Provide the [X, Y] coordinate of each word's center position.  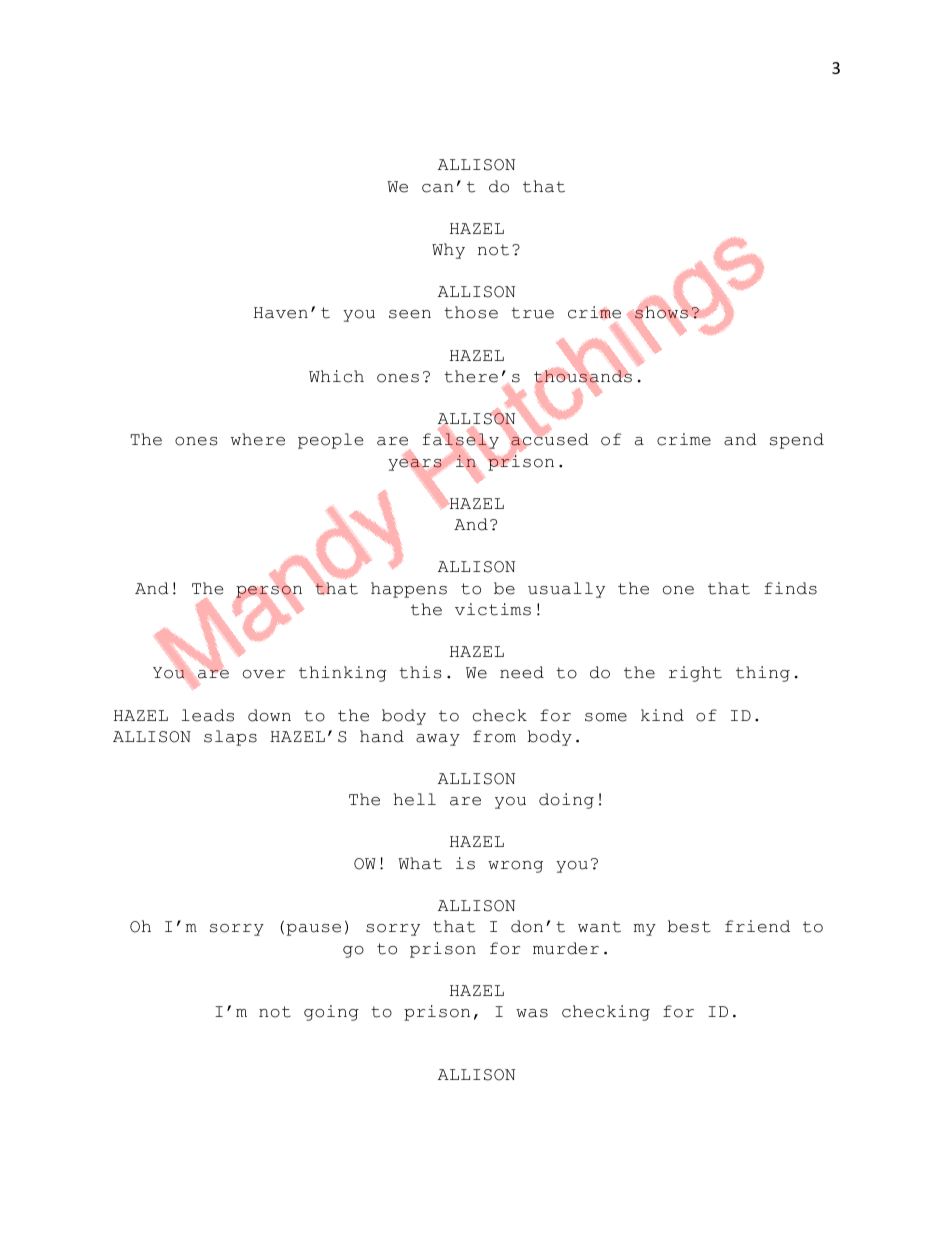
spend [797, 441]
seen [410, 314]
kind [662, 715]
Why [448, 251]
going [331, 1013]
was [532, 1013]
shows [661, 312]
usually [566, 590]
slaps [230, 738]
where [258, 439]
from [494, 736]
